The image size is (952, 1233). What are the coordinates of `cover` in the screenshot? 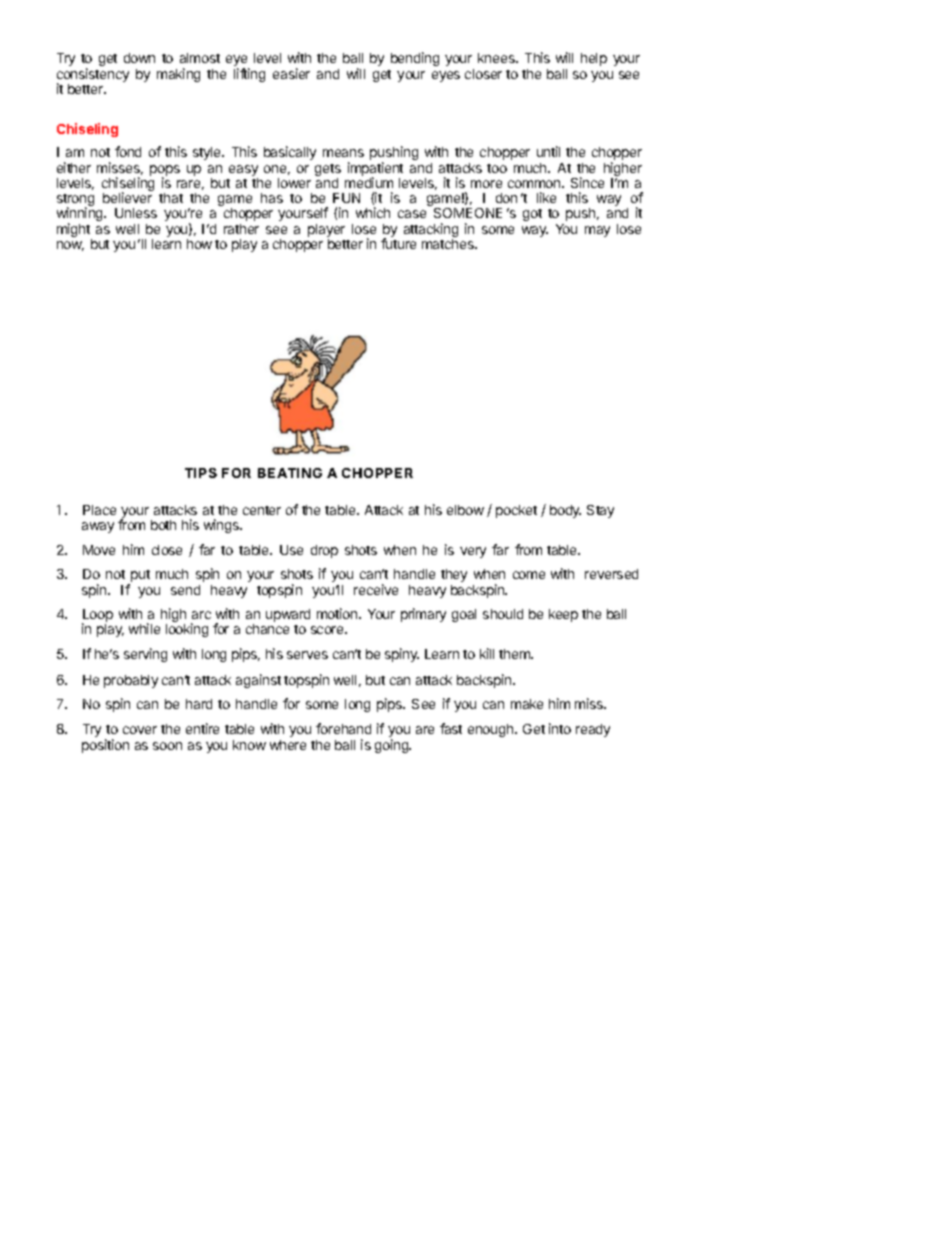 It's located at (140, 730).
